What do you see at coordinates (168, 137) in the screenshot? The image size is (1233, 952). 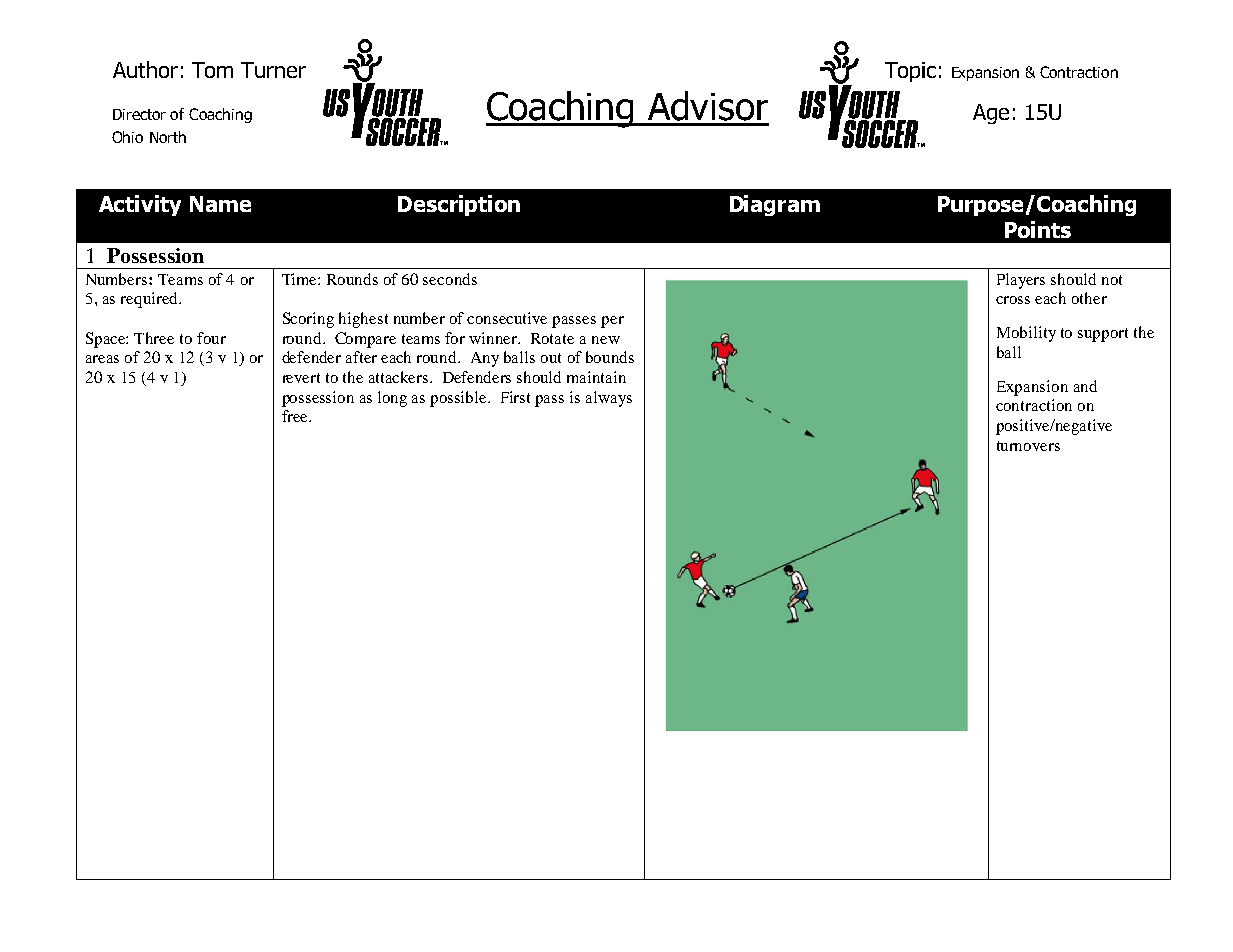 I see `North` at bounding box center [168, 137].
